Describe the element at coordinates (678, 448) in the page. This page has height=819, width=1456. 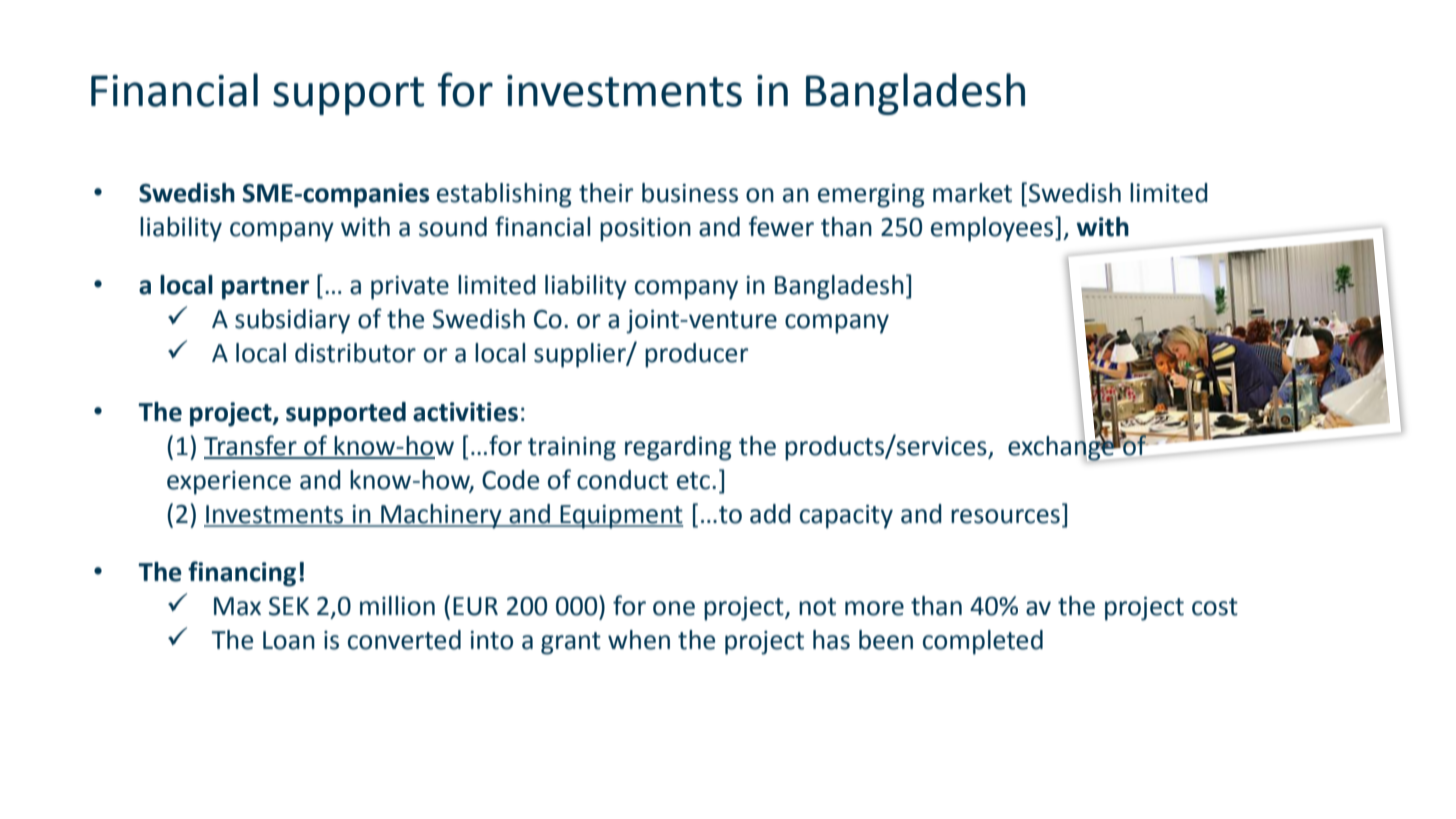
I see `regarding` at that location.
